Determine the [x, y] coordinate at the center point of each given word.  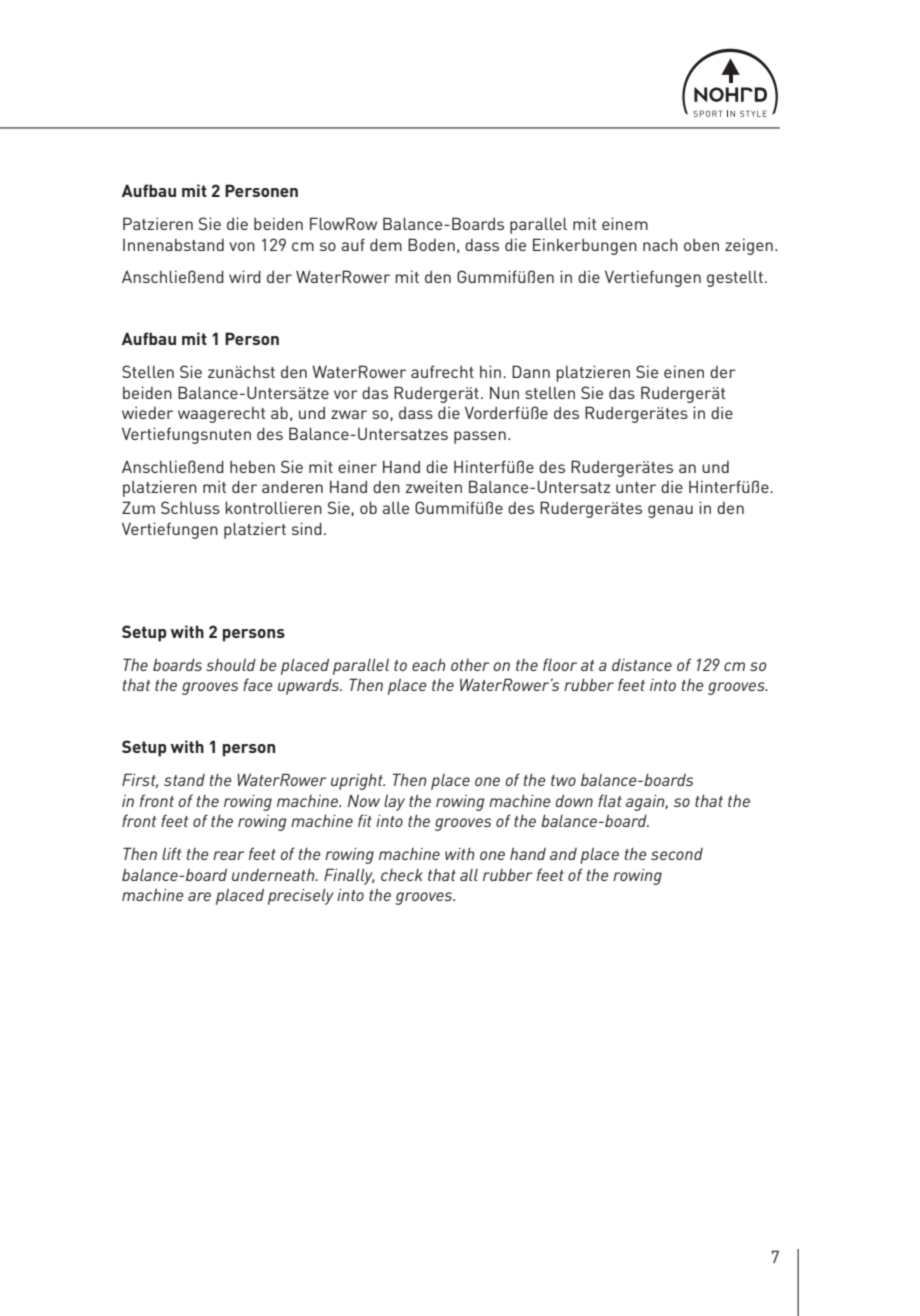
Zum [138, 507]
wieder [147, 412]
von [242, 246]
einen [684, 371]
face [257, 684]
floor [560, 664]
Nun [504, 392]
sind [307, 528]
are [199, 896]
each [429, 664]
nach [660, 245]
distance [642, 665]
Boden [431, 244]
